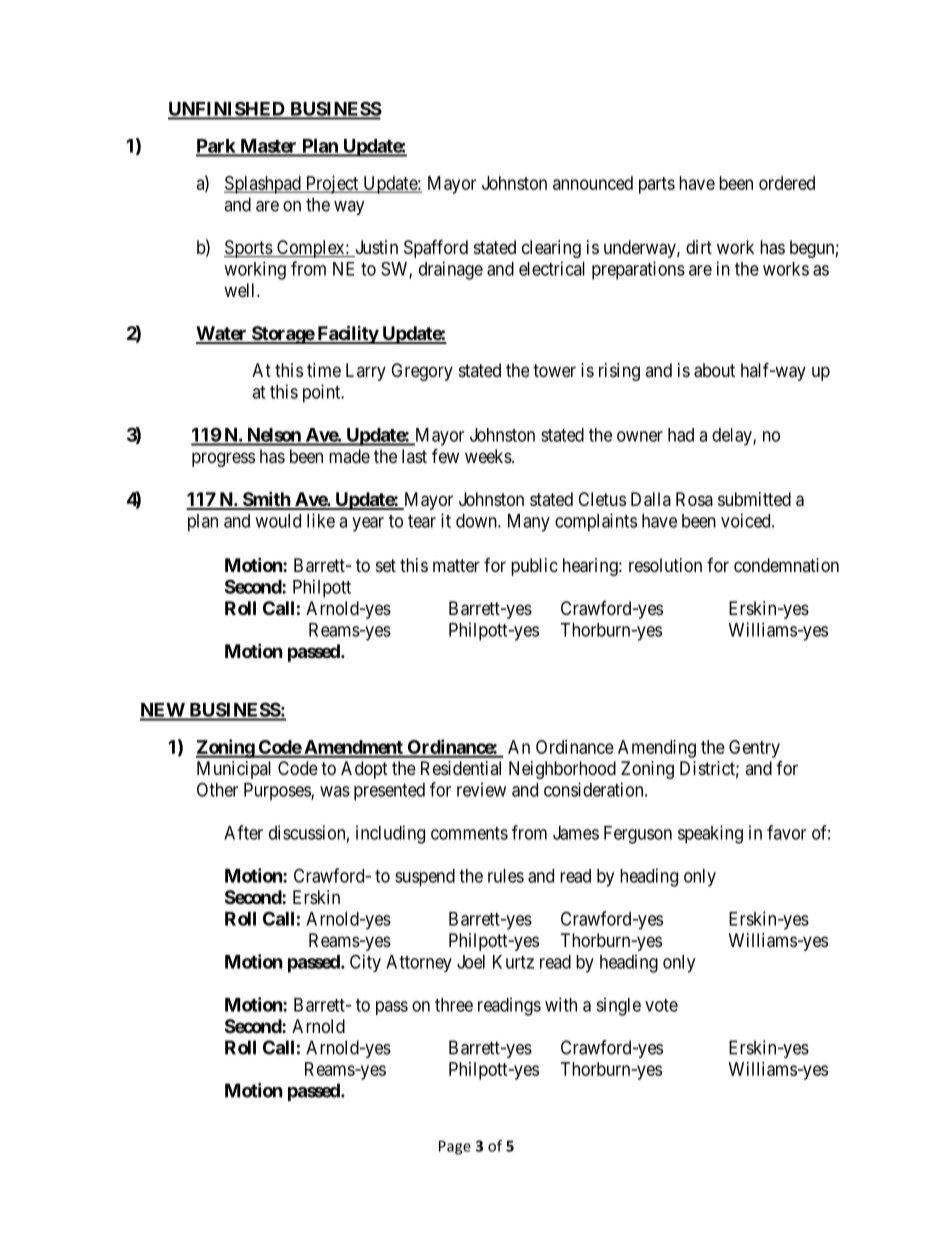 Image resolution: width=952 pixels, height=1233 pixels. What do you see at coordinates (332, 185) in the screenshot?
I see `Project` at bounding box center [332, 185].
